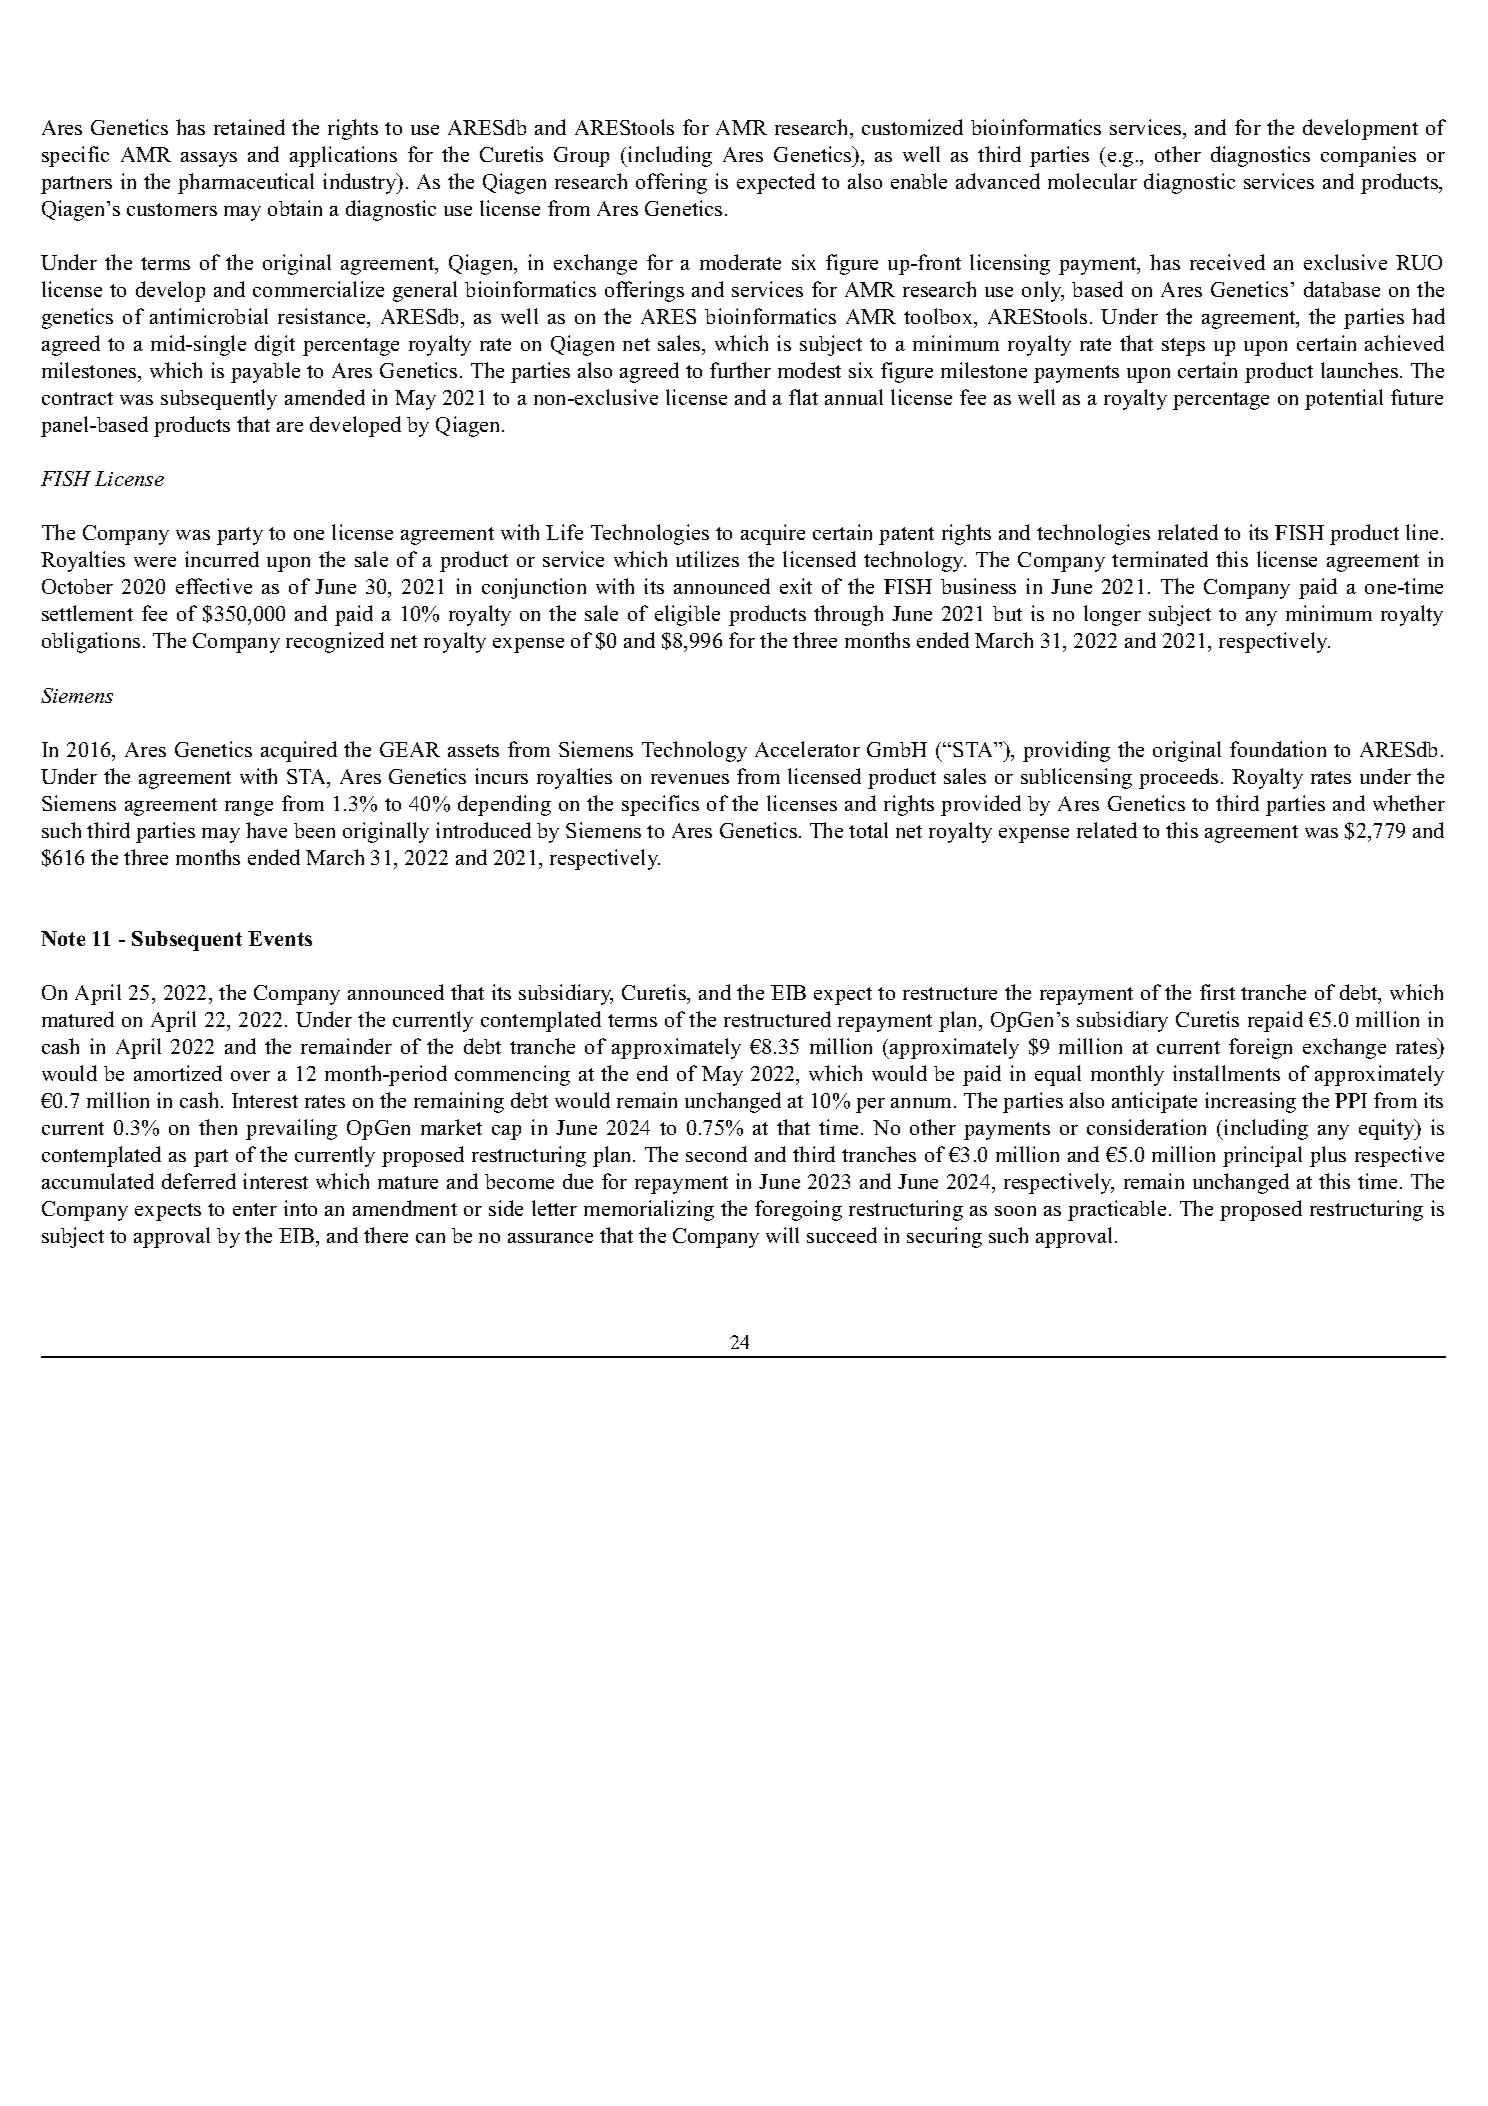 Image resolution: width=1488 pixels, height=2106 pixels. Describe the element at coordinates (335, 642) in the screenshot. I see `recognized` at that location.
